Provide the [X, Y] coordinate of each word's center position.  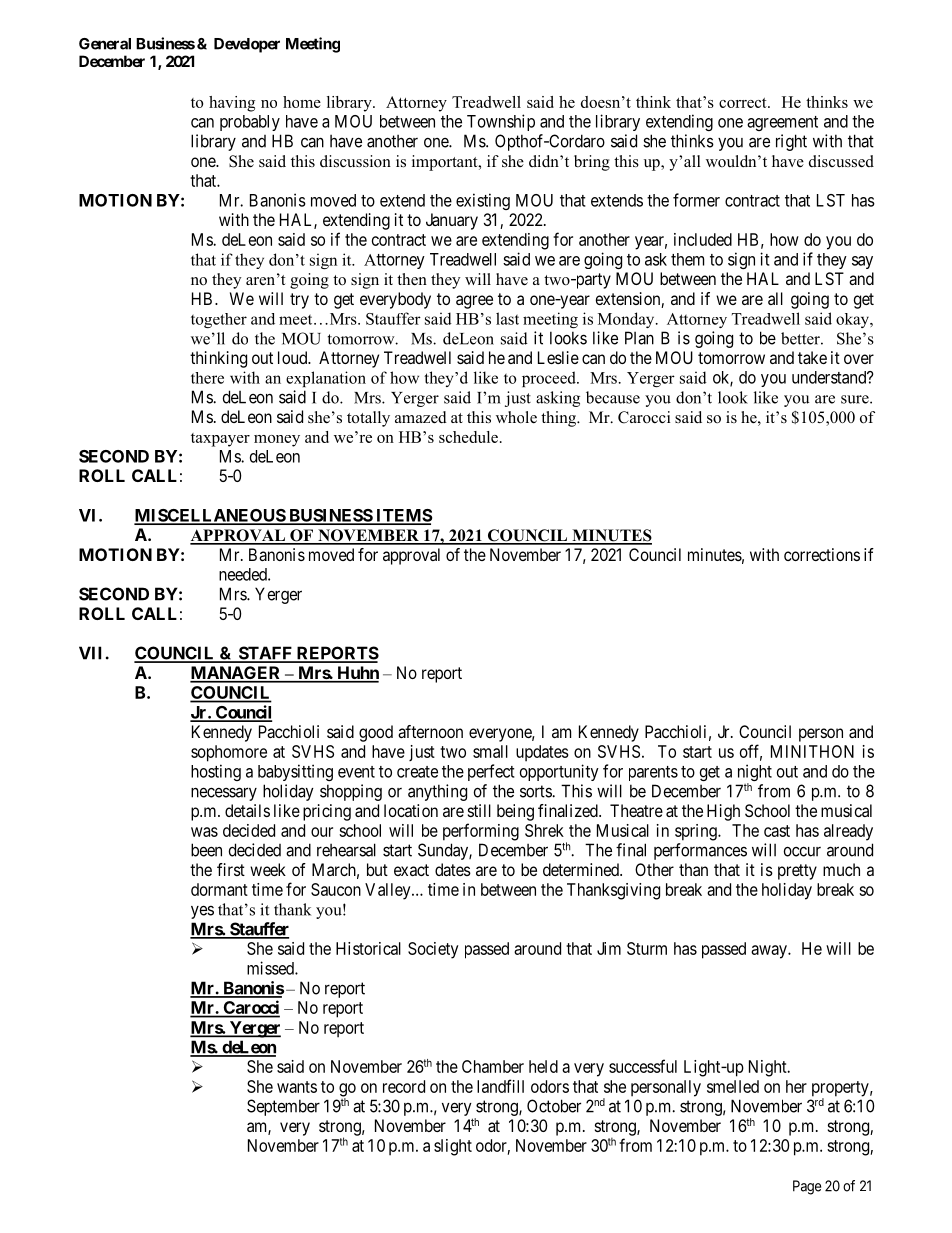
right [791, 142]
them [687, 259]
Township [501, 122]
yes [202, 912]
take [812, 357]
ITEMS [403, 516]
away [770, 952]
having [232, 104]
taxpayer [220, 440]
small [490, 751]
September [283, 1107]
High [723, 812]
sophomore [229, 753]
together [219, 320]
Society [433, 950]
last [507, 318]
